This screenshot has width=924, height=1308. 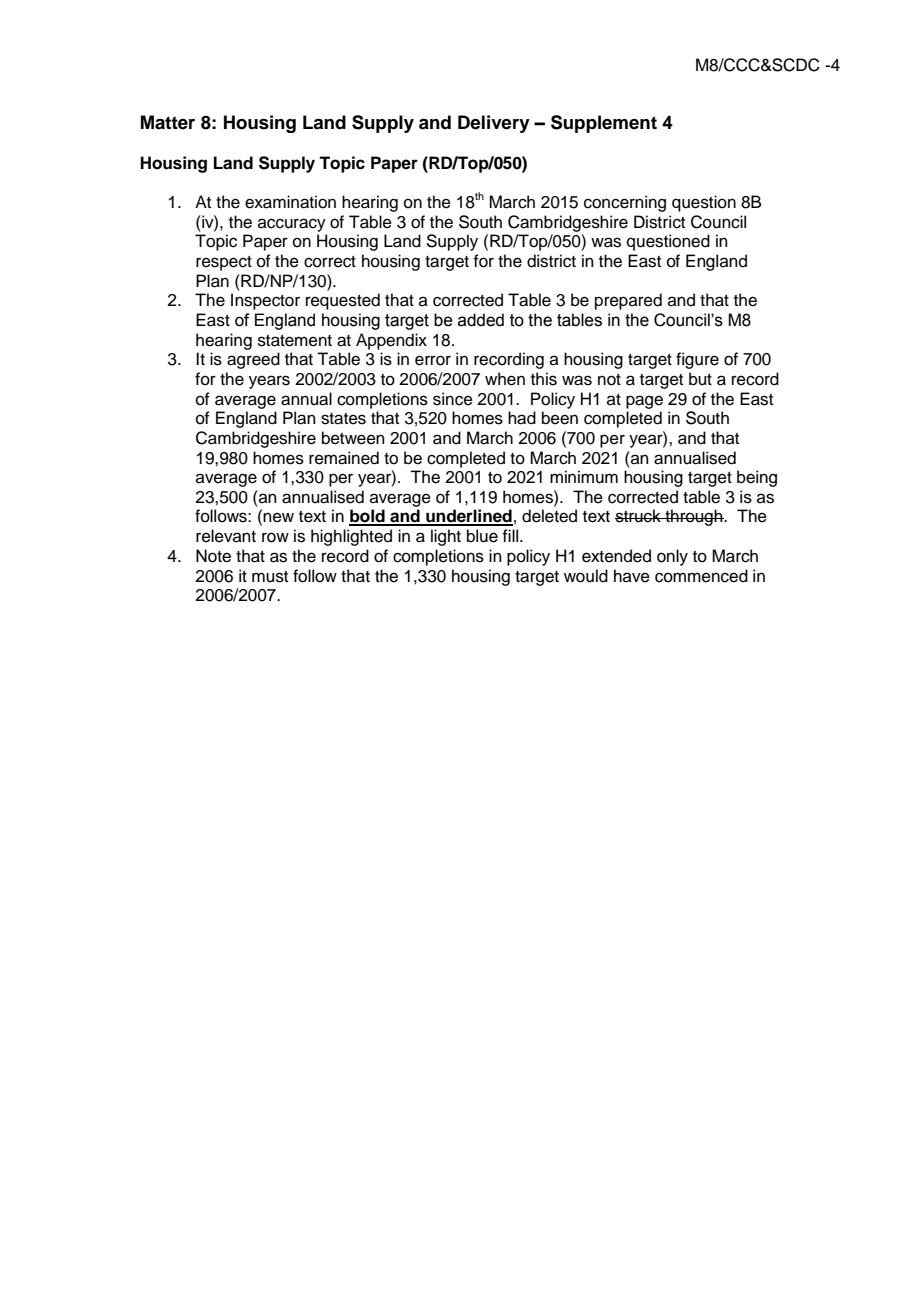 What do you see at coordinates (292, 225) in the screenshot?
I see `accuracy` at bounding box center [292, 225].
